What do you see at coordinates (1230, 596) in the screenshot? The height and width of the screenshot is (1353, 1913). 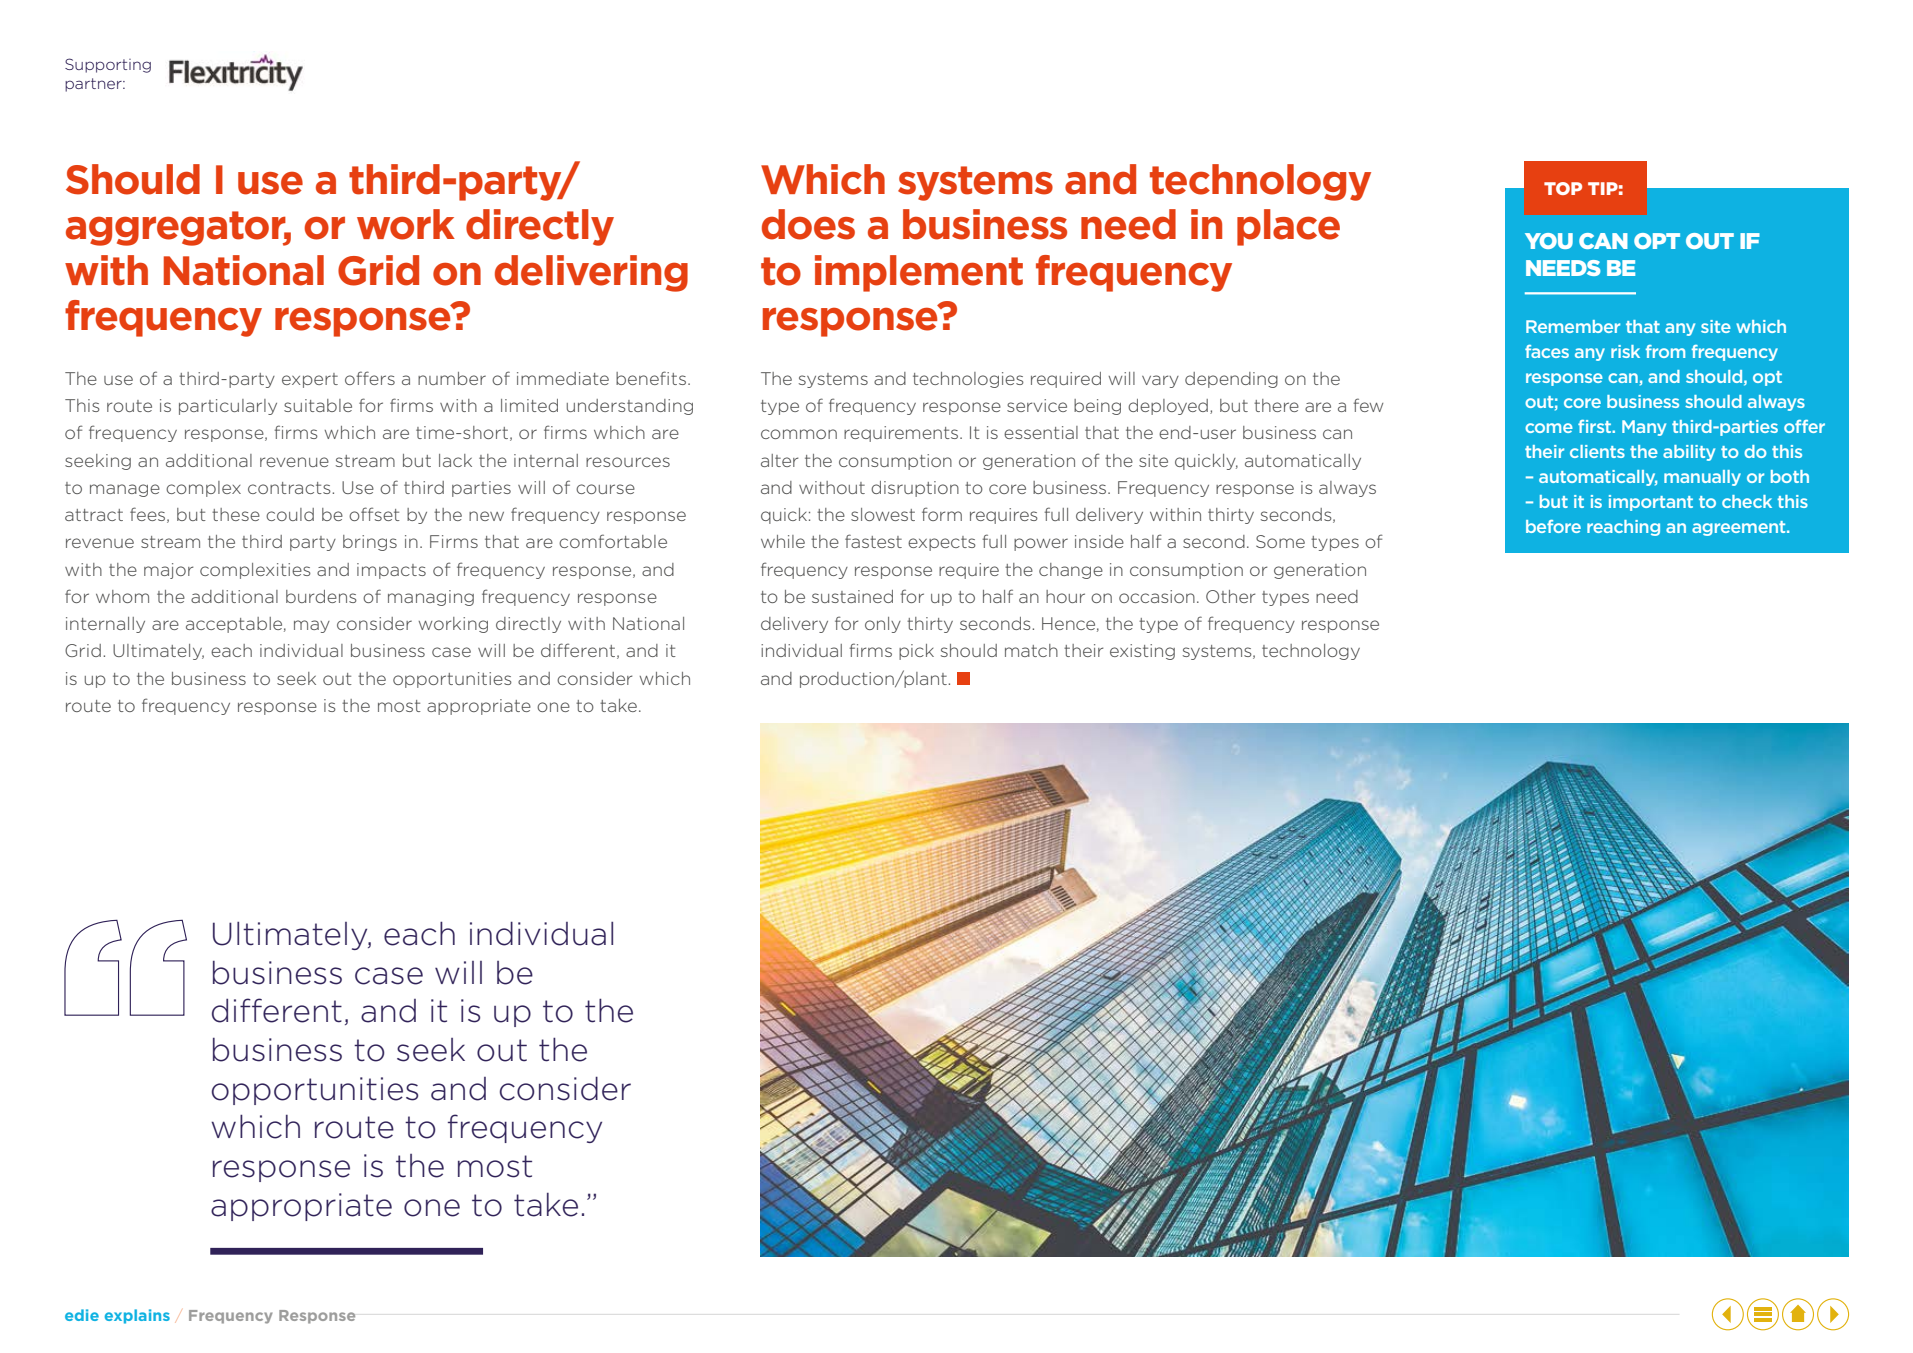 I see `Other` at bounding box center [1230, 596].
